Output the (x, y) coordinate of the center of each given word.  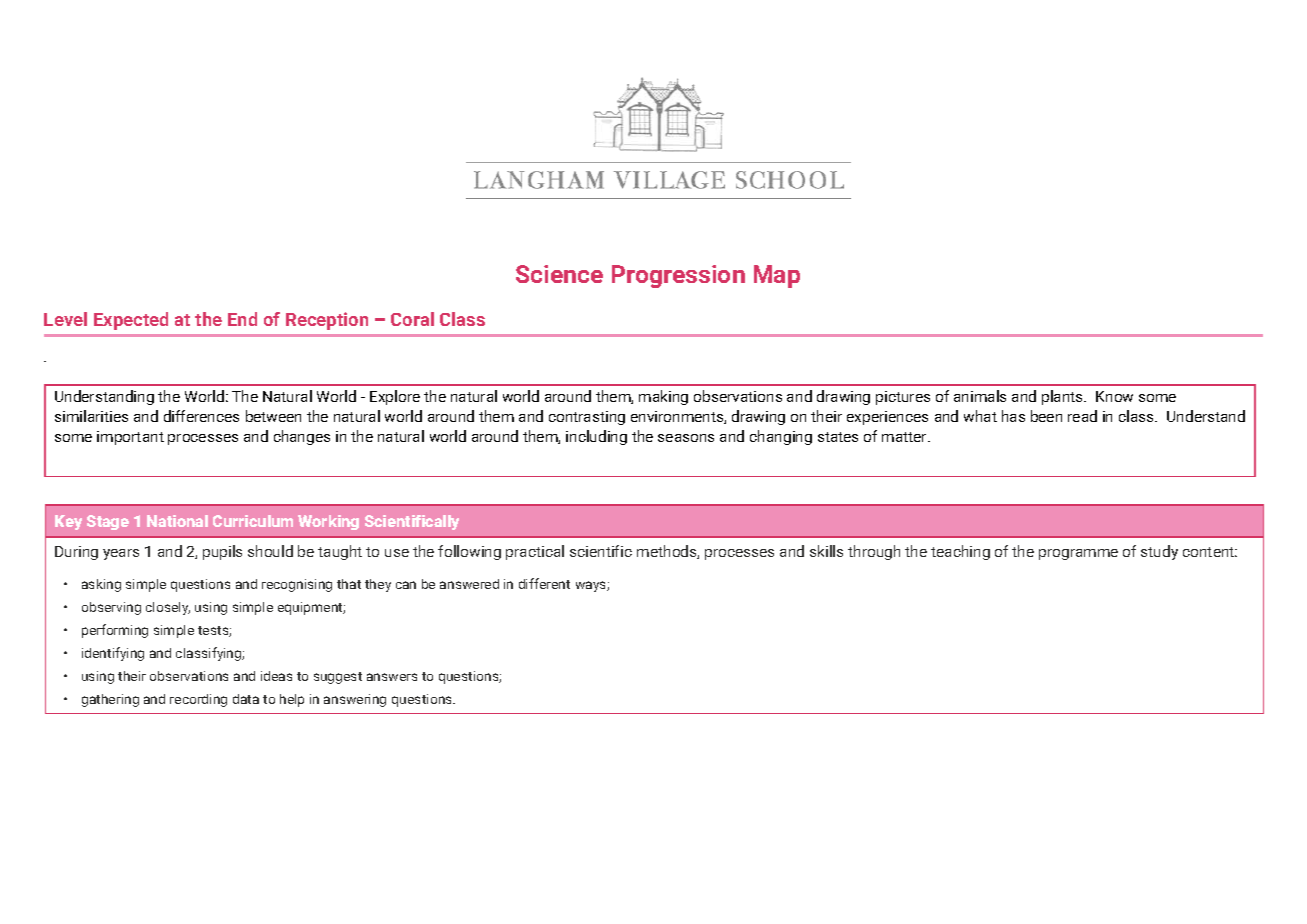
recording (198, 700)
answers (392, 677)
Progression (678, 276)
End (242, 319)
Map (777, 276)
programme (1078, 554)
